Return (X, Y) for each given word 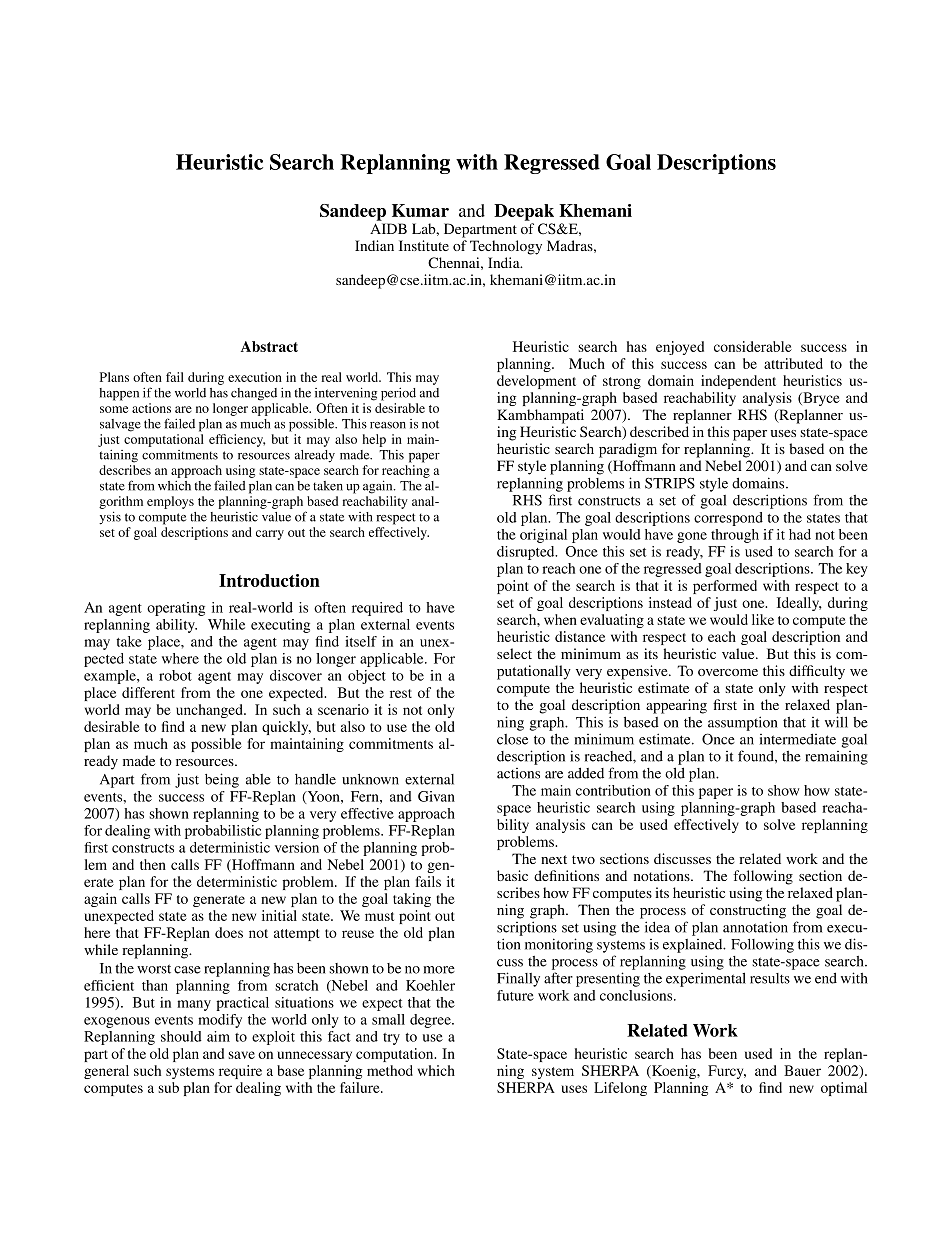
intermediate (798, 739)
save (241, 1055)
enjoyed (680, 348)
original (543, 536)
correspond (728, 519)
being (222, 780)
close (512, 739)
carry (270, 535)
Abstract (269, 346)
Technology (506, 247)
